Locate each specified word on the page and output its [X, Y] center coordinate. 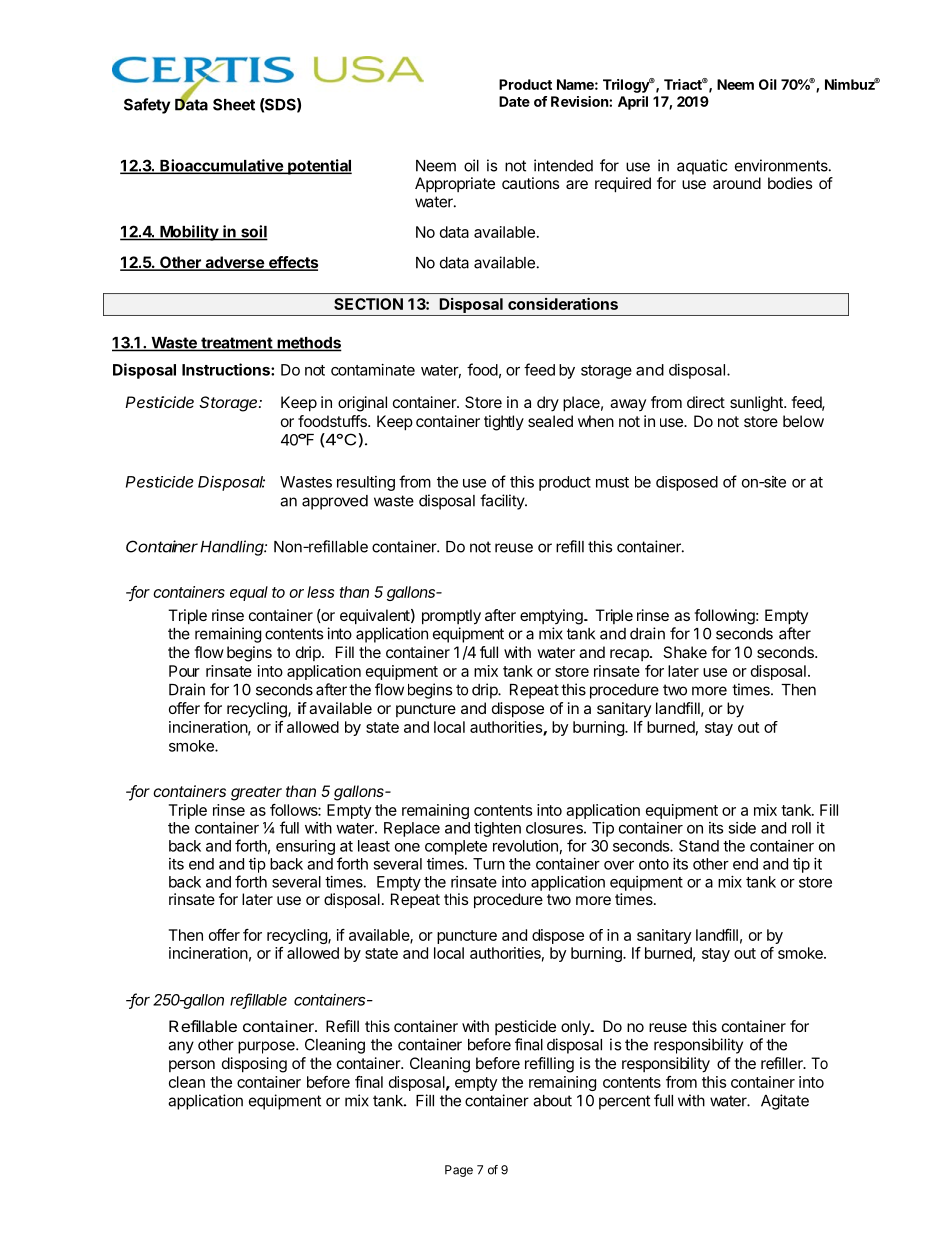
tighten [497, 829]
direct [706, 402]
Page [459, 1171]
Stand [699, 846]
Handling [233, 548]
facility [503, 502]
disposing [254, 1065]
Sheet [234, 104]
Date [514, 101]
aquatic [702, 167]
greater [256, 793]
